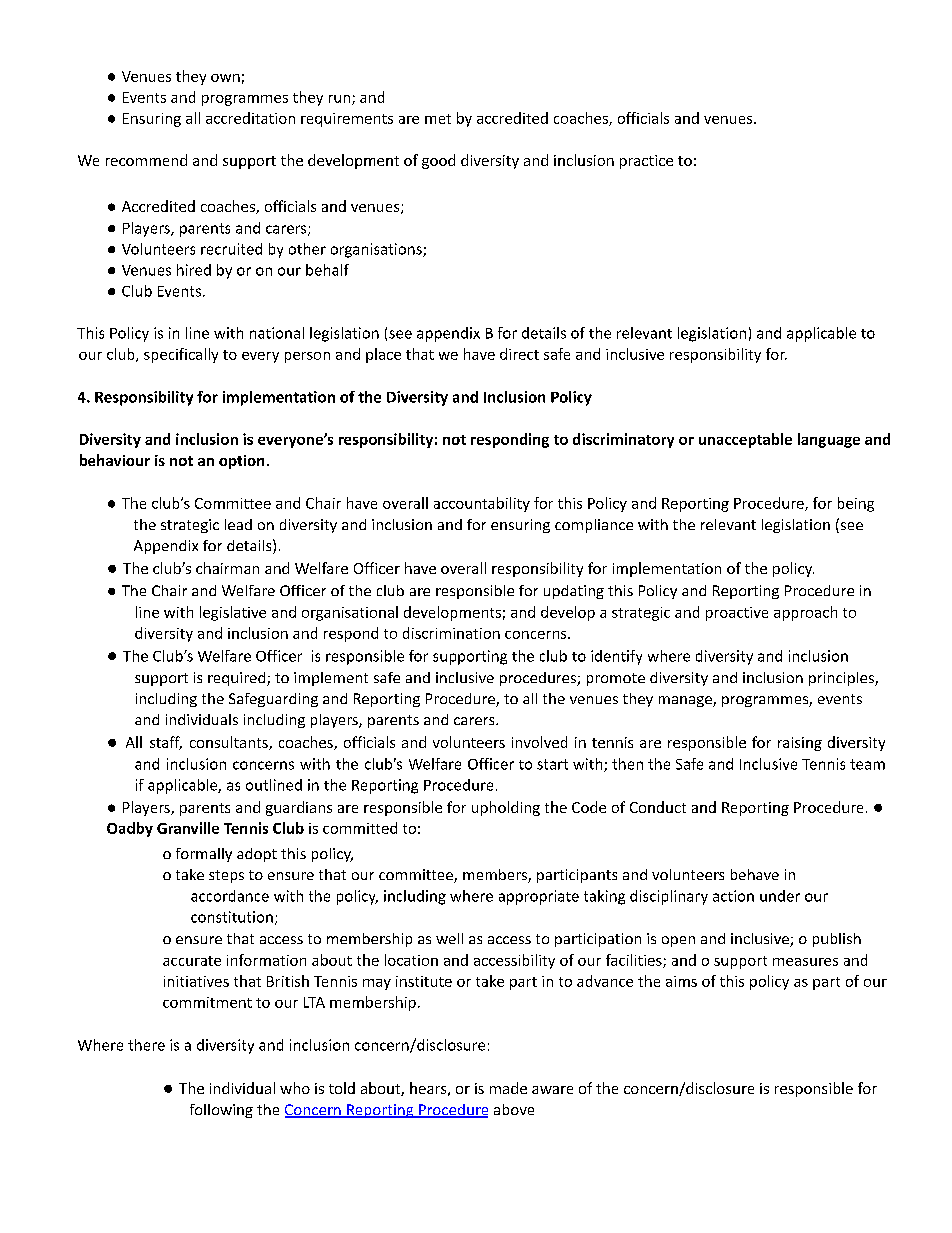 The height and width of the image is (1233, 952). What do you see at coordinates (438, 119) in the image?
I see `met` at bounding box center [438, 119].
